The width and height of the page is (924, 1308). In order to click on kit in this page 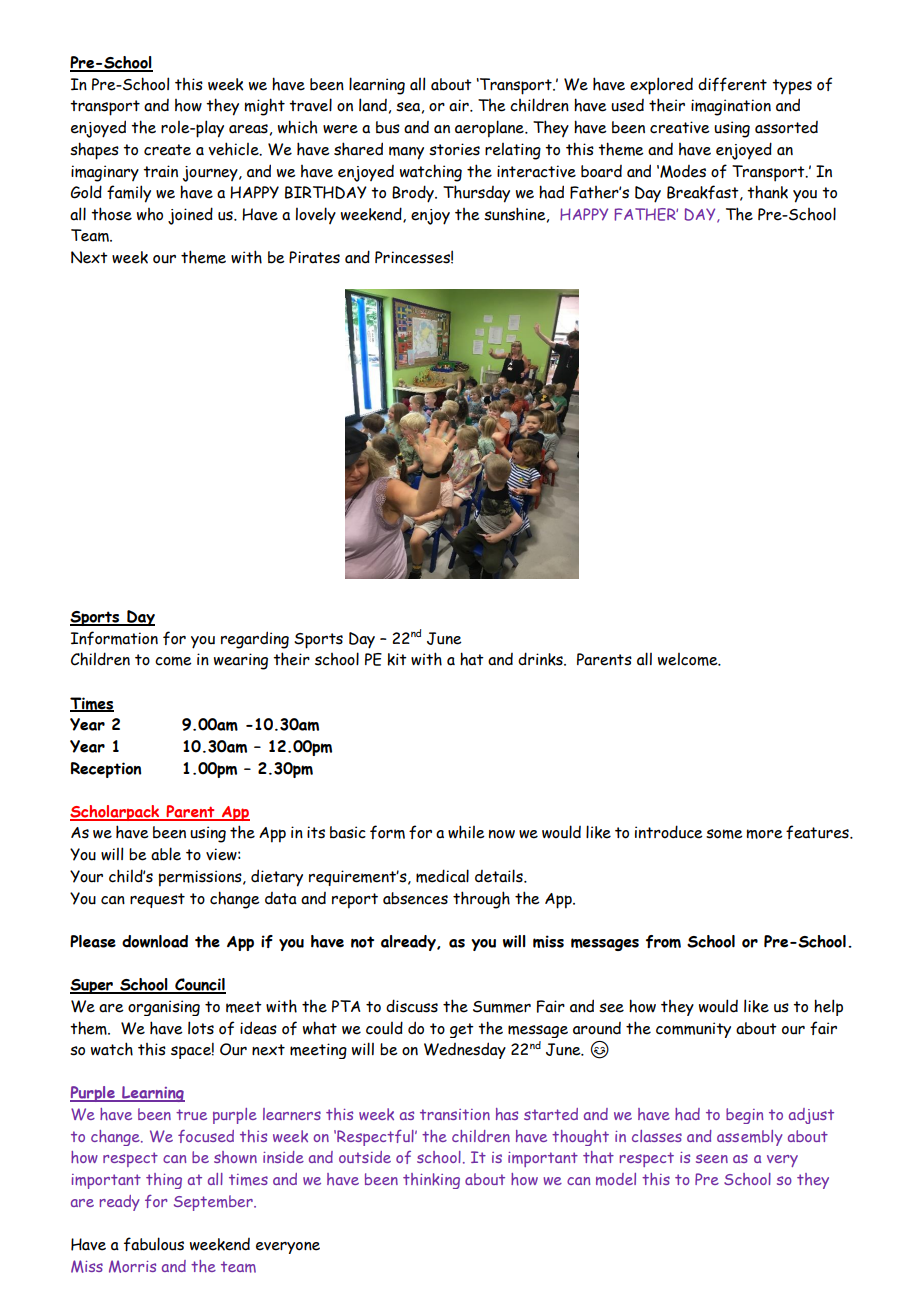, I will do `click(397, 659)`.
